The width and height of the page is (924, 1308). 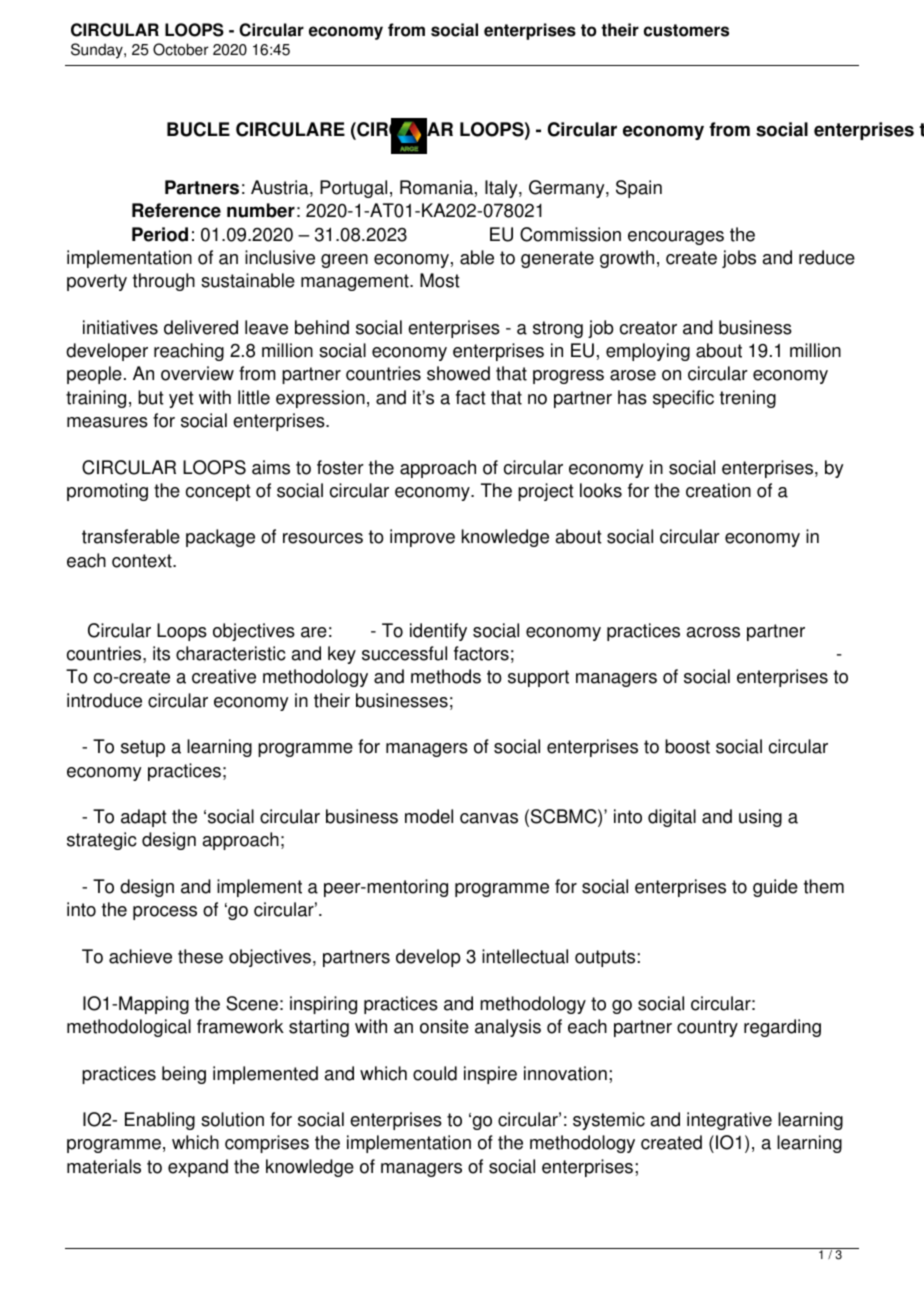 I want to click on model, so click(x=429, y=816).
